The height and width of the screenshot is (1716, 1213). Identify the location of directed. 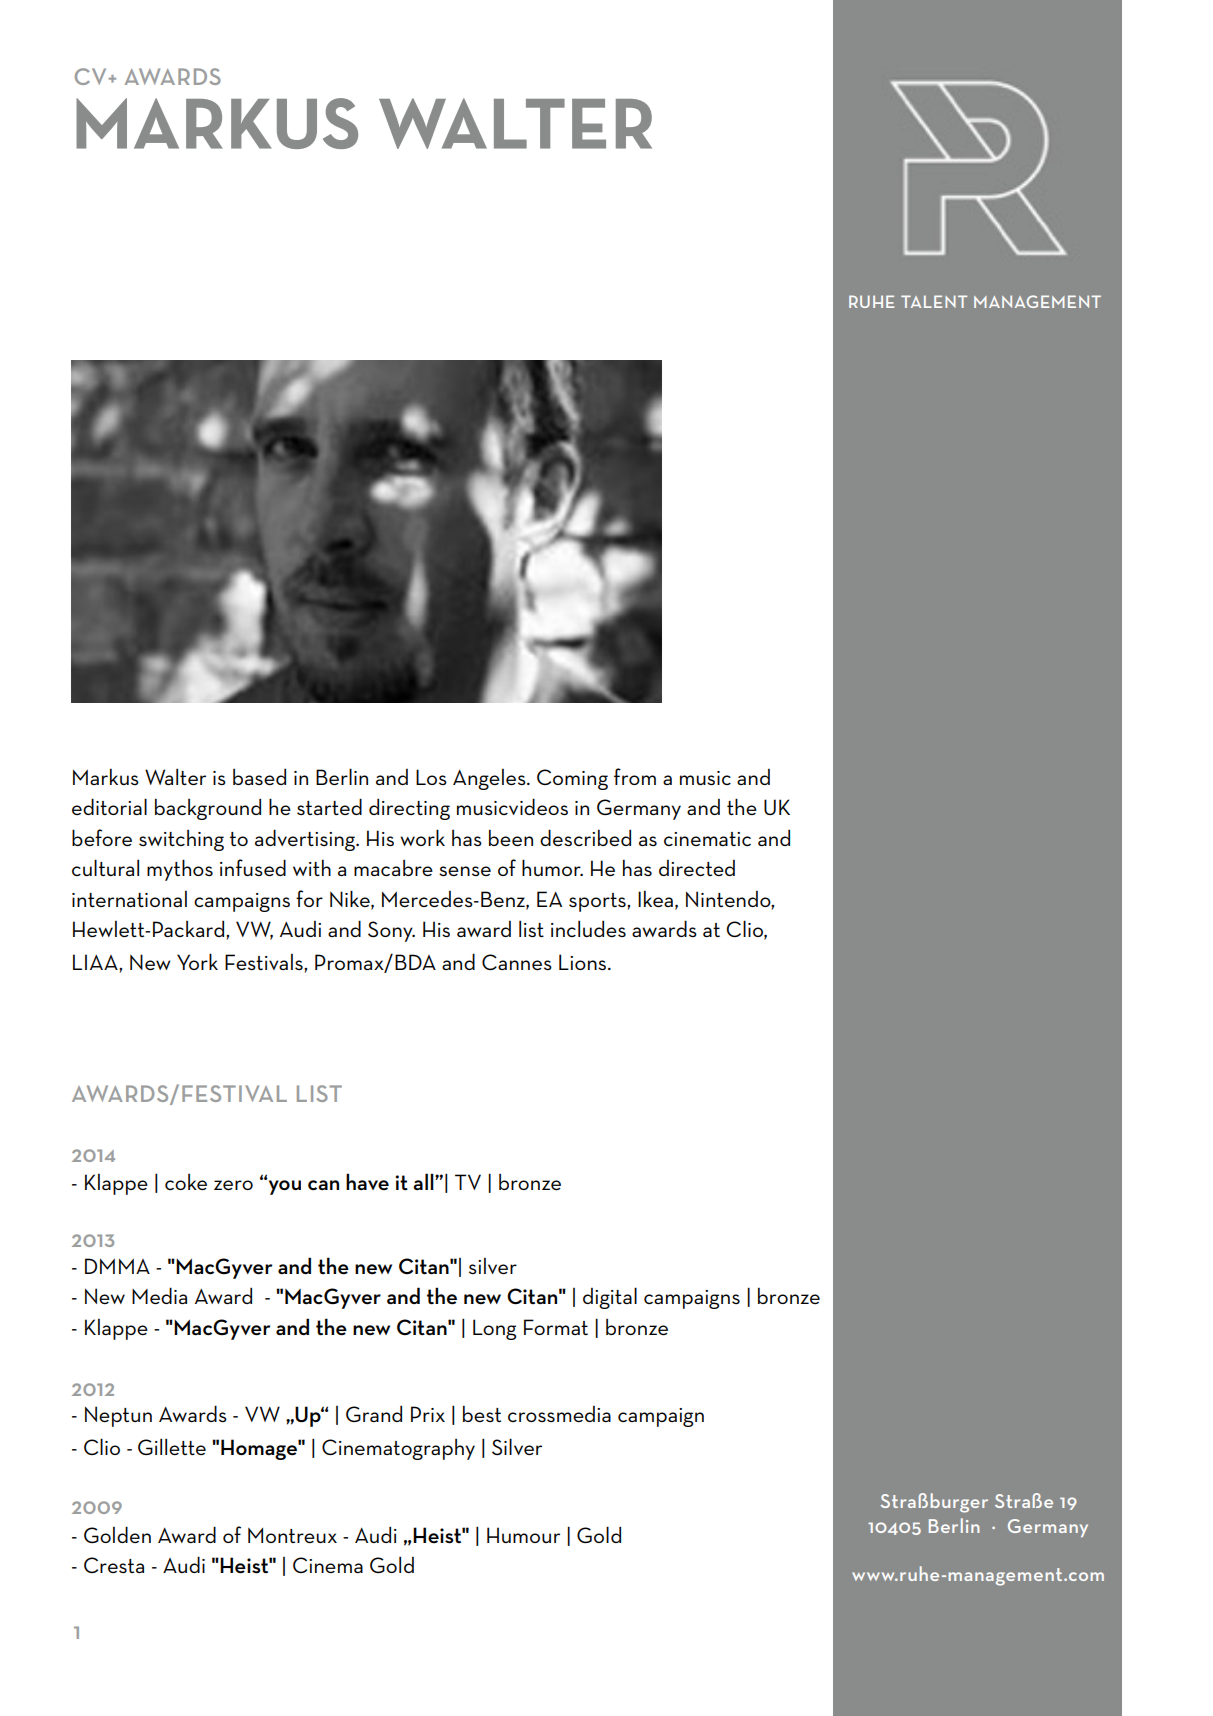
(697, 868).
